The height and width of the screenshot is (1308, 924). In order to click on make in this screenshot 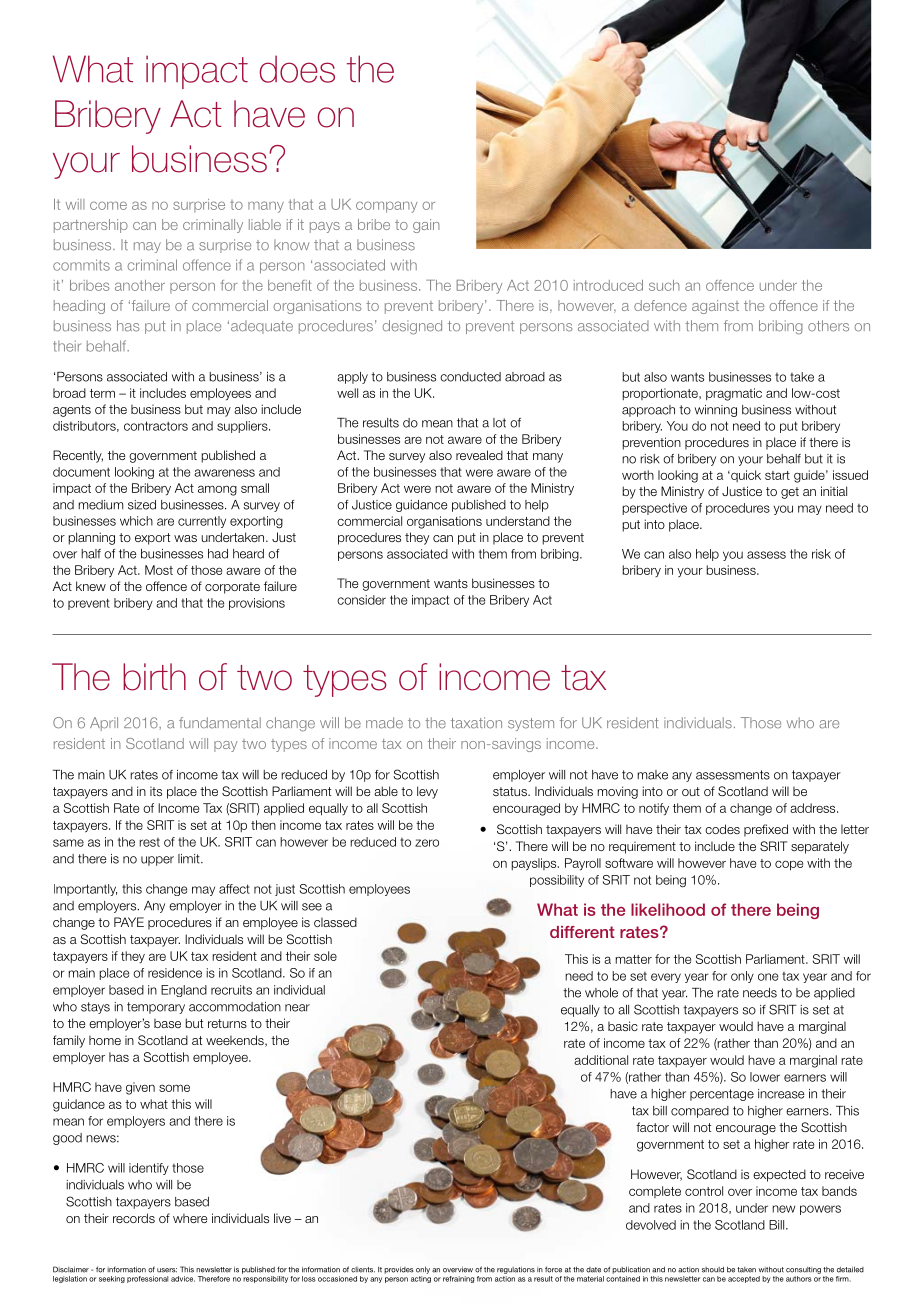, I will do `click(652, 775)`.
